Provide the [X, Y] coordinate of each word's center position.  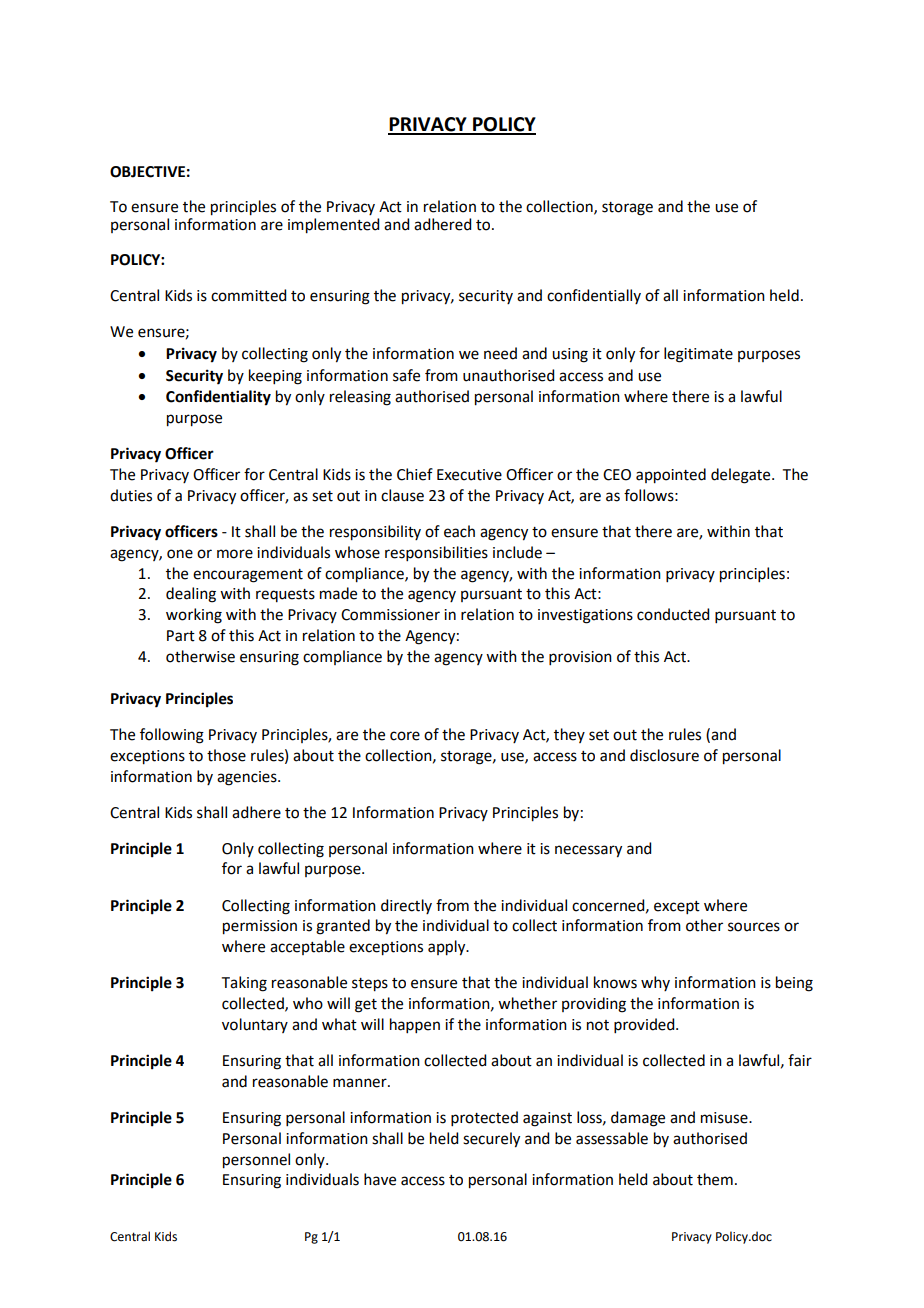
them [715, 1179]
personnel [256, 1161]
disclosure [664, 755]
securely [491, 1140]
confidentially [594, 296]
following [172, 736]
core [405, 736]
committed [248, 295]
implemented [333, 226]
